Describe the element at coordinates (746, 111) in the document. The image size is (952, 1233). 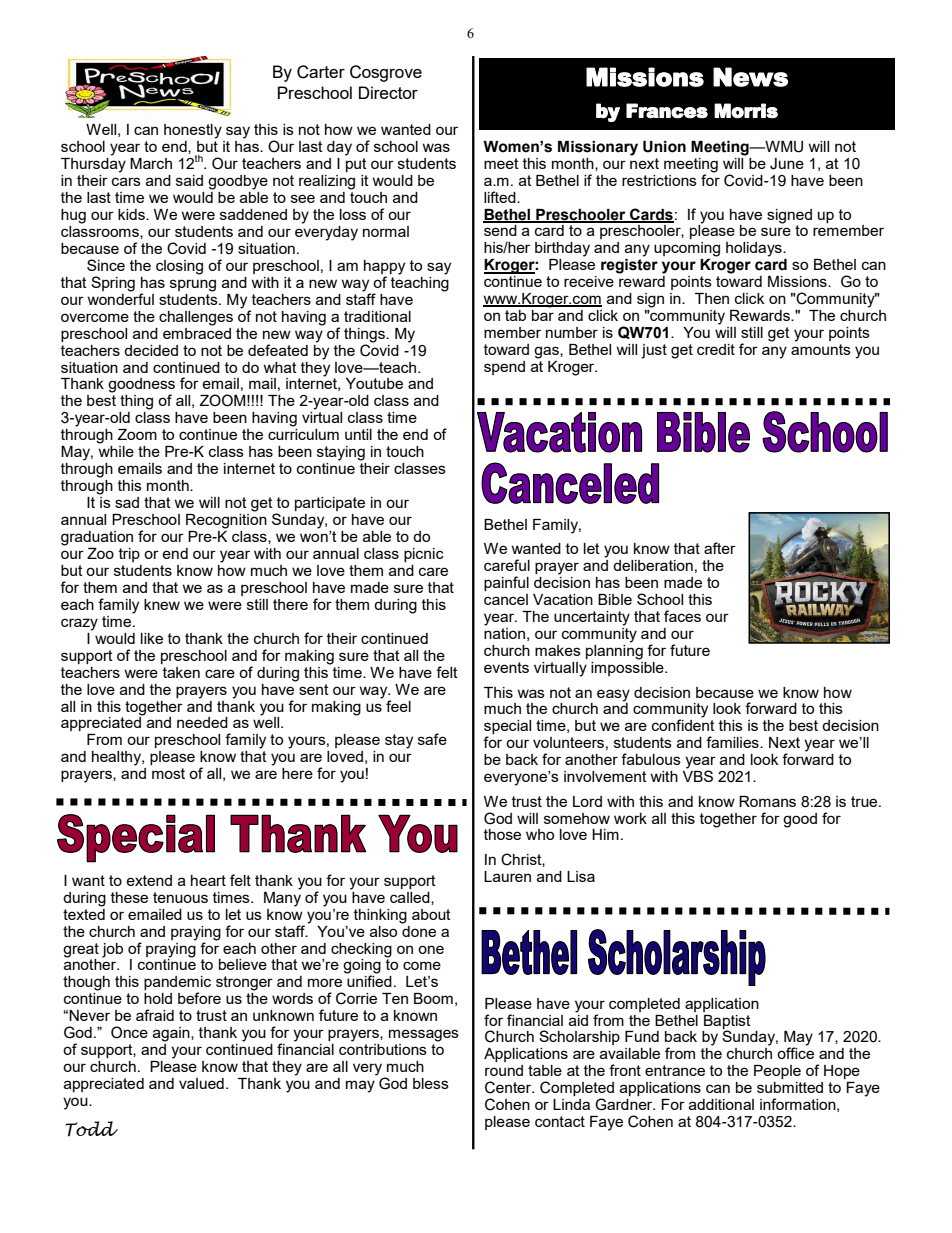
I see `Morris` at that location.
